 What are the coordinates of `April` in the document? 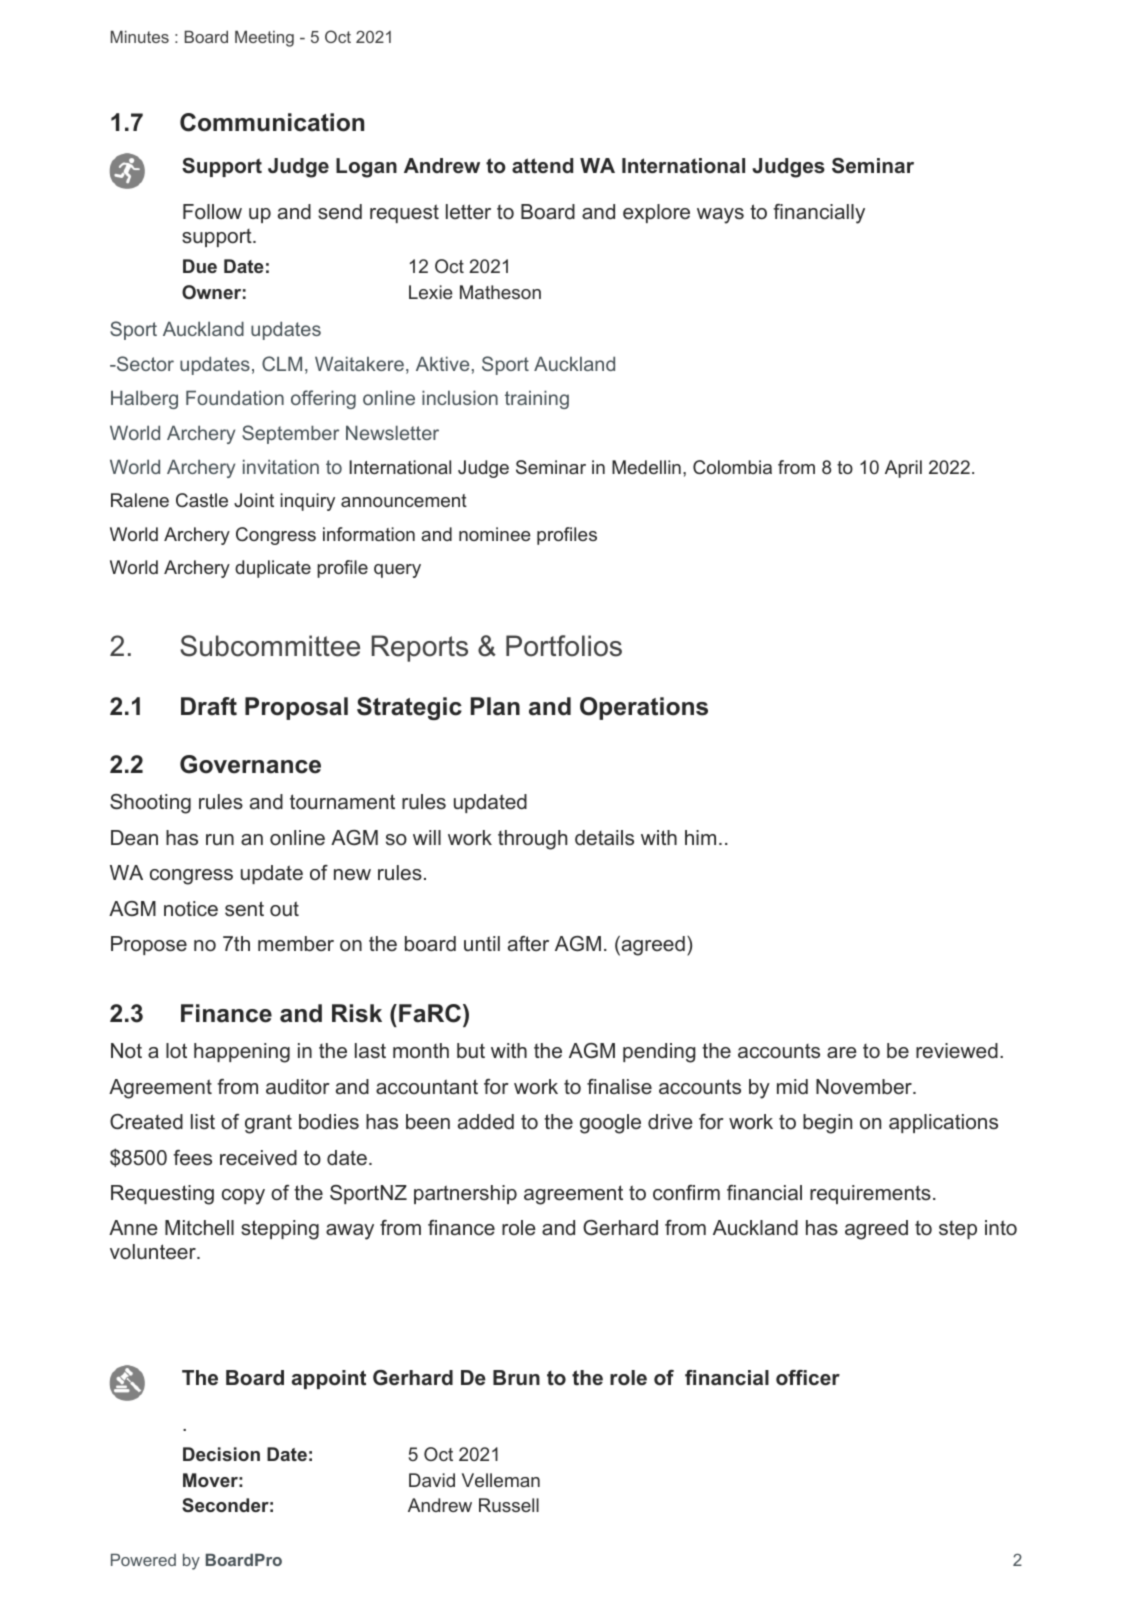 It's located at (903, 469).
